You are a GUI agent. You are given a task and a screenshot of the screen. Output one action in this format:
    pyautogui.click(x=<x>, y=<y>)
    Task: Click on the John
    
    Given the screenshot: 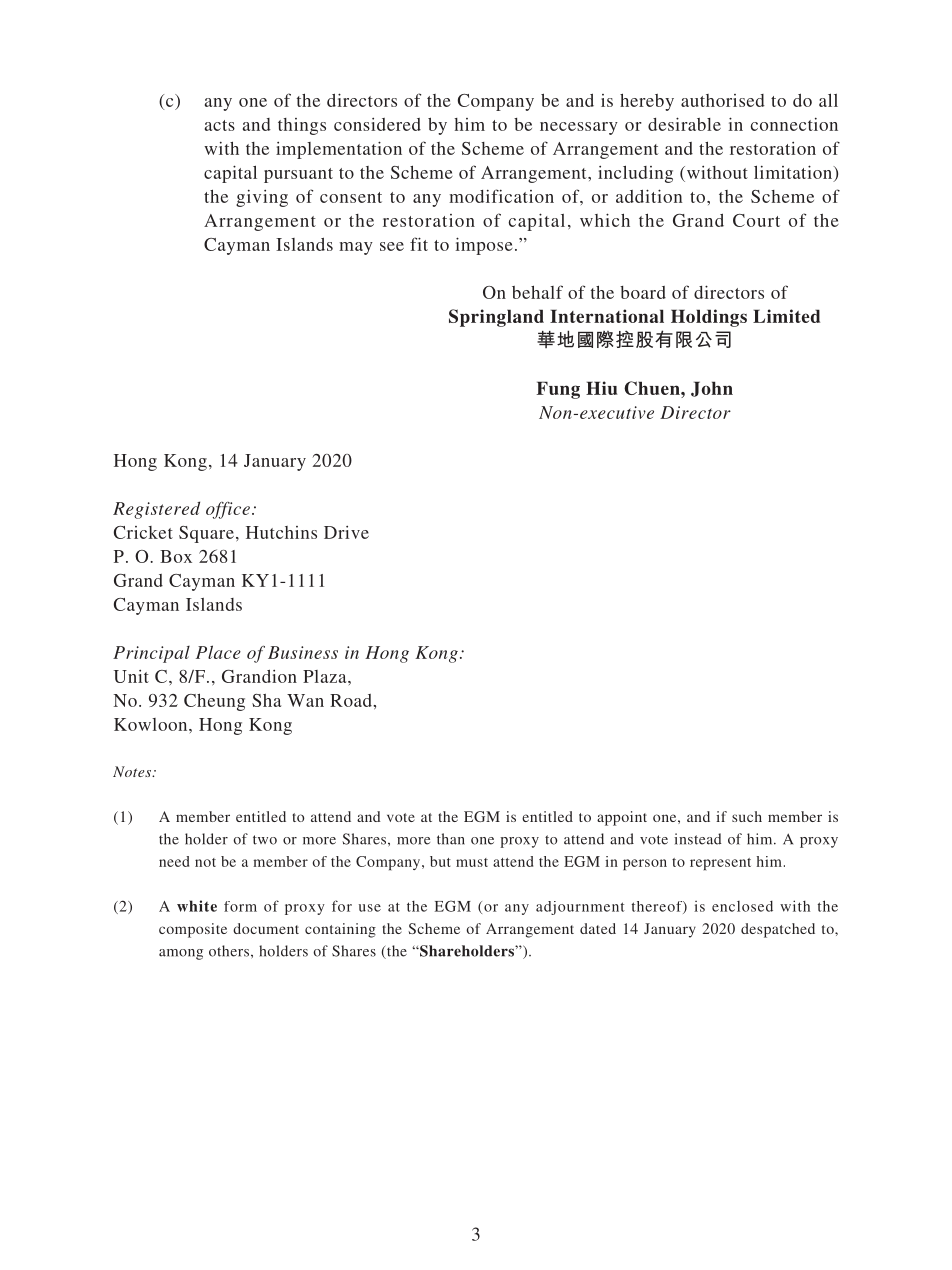 What is the action you would take?
    pyautogui.click(x=712, y=389)
